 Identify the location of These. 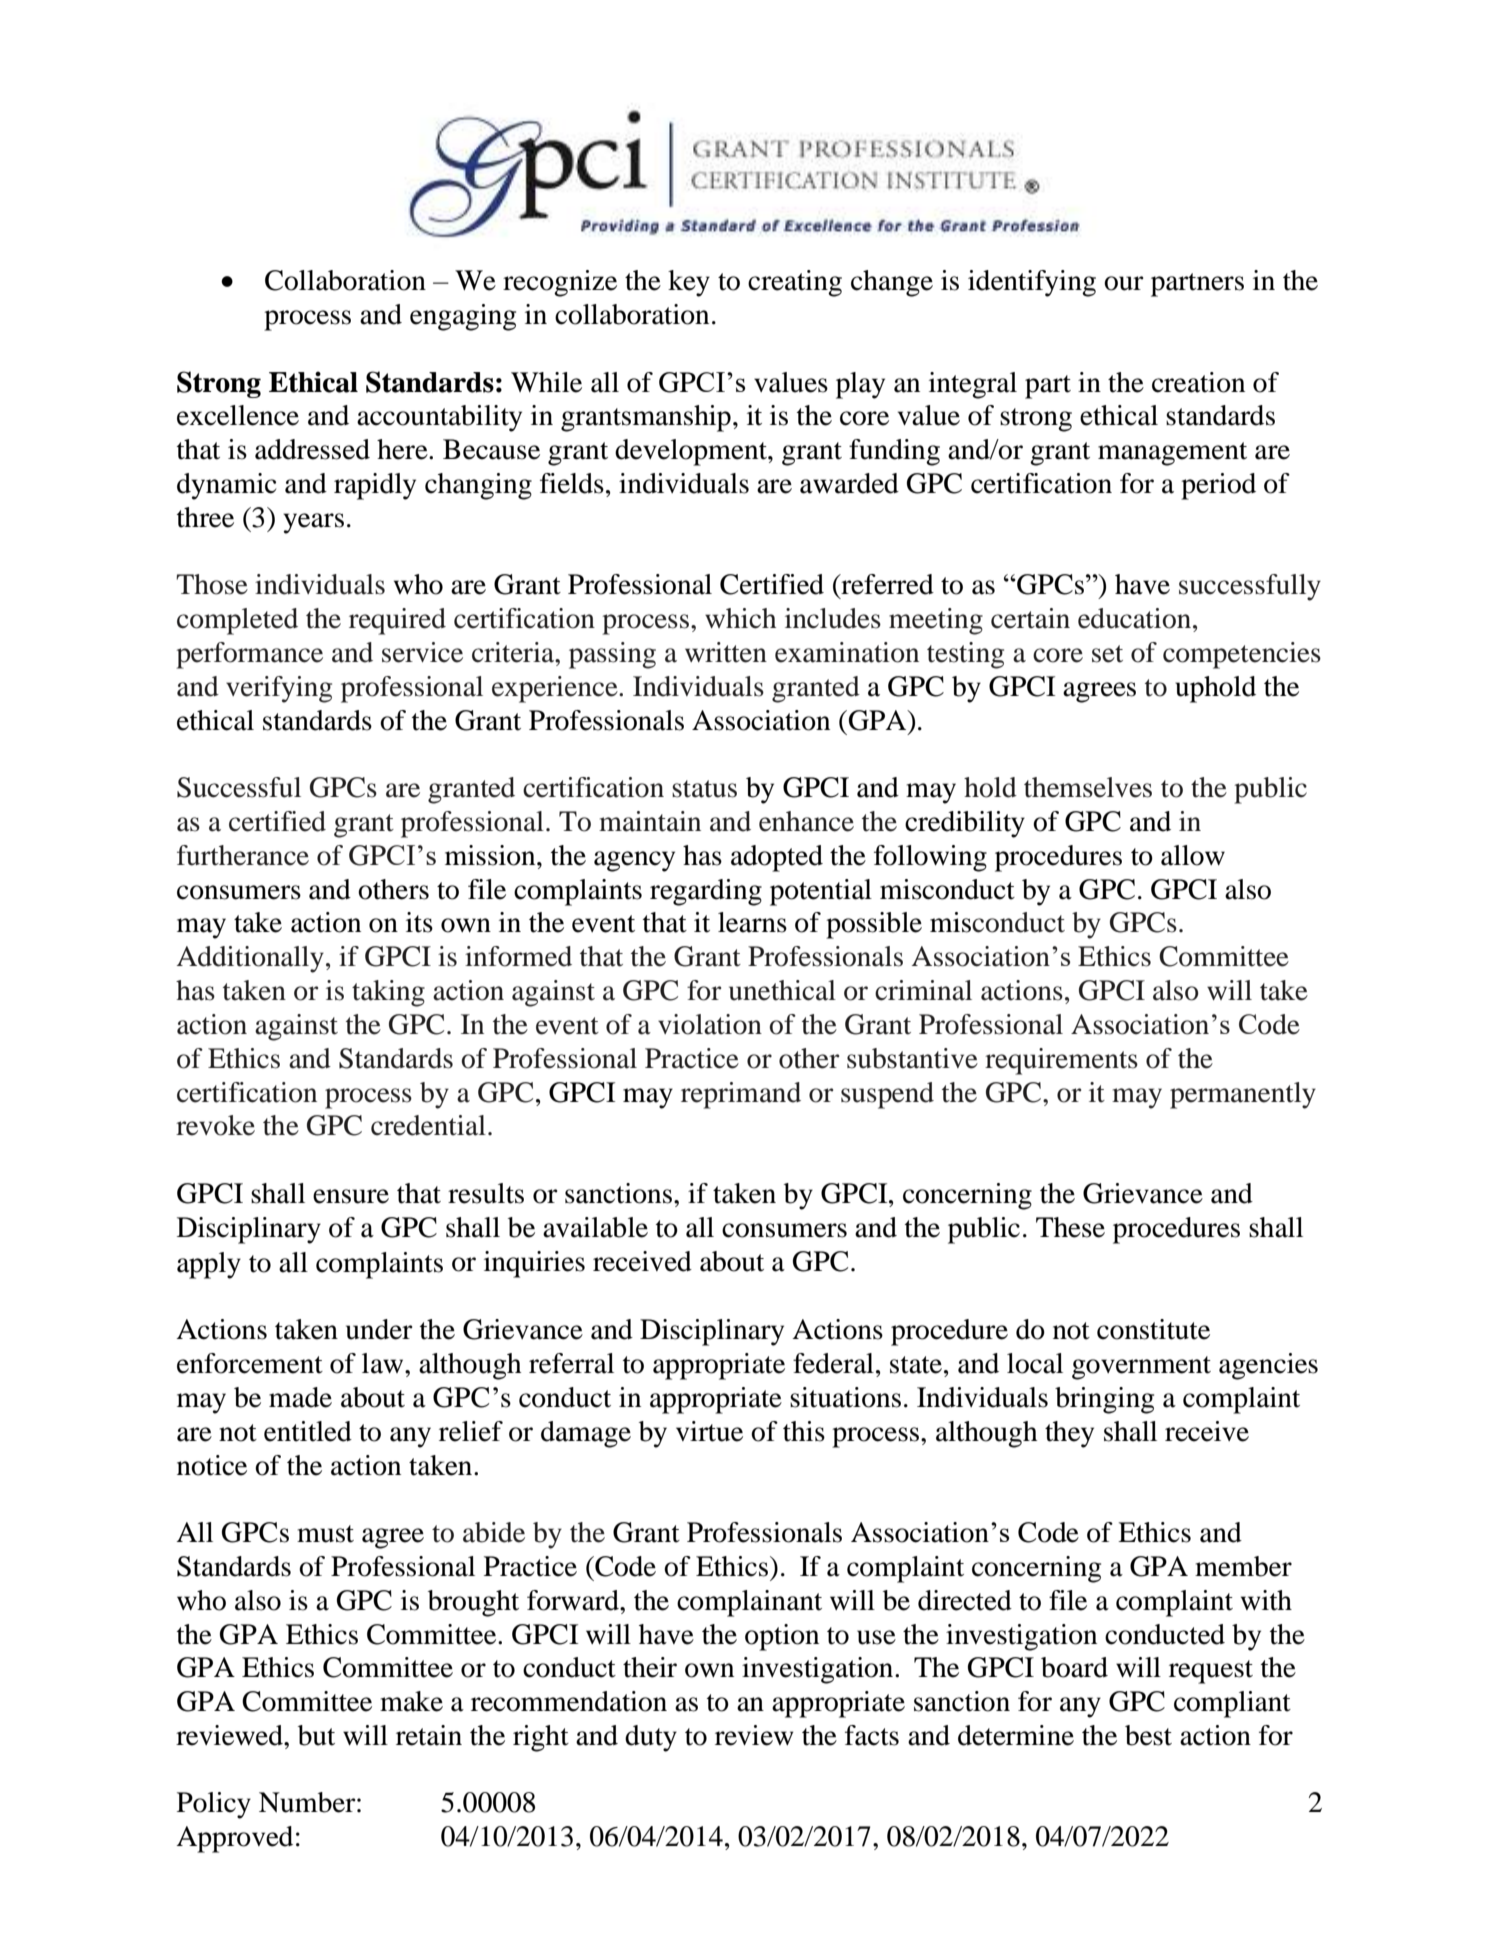
(1070, 1227).
